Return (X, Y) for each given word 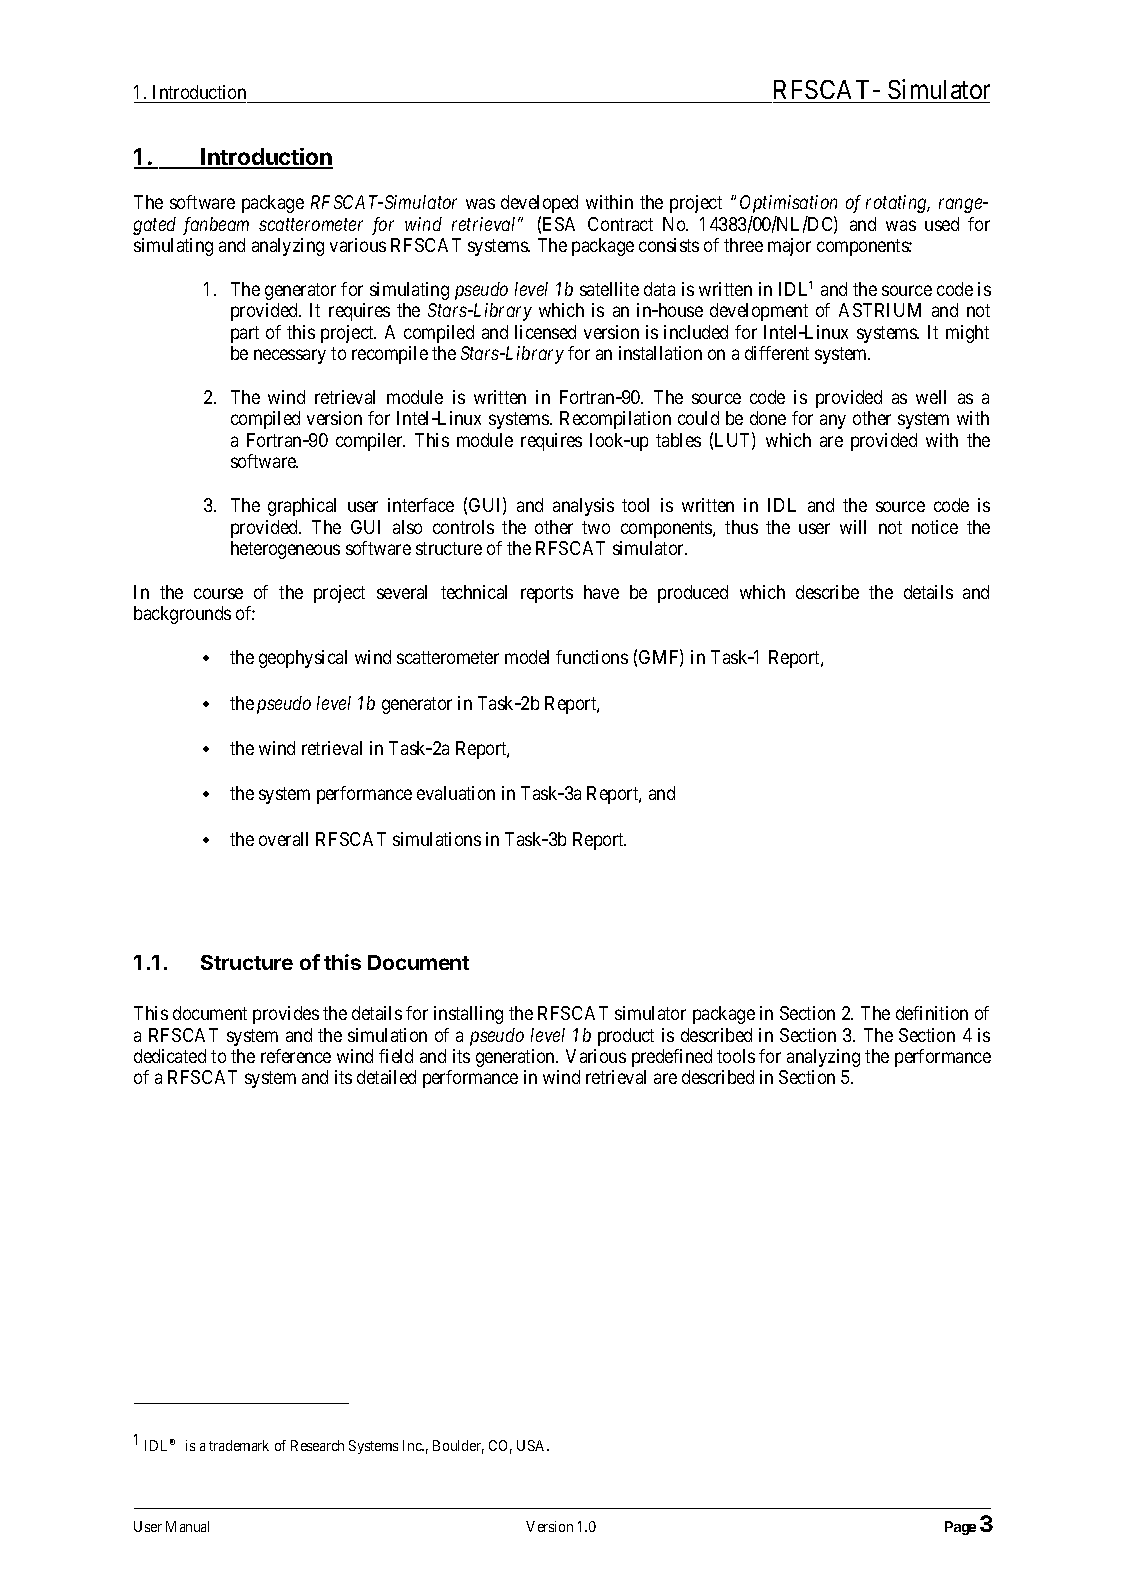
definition (932, 1013)
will (853, 527)
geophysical (303, 659)
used (942, 224)
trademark (239, 1445)
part (245, 334)
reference (296, 1056)
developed (539, 206)
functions (592, 657)
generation (517, 1058)
